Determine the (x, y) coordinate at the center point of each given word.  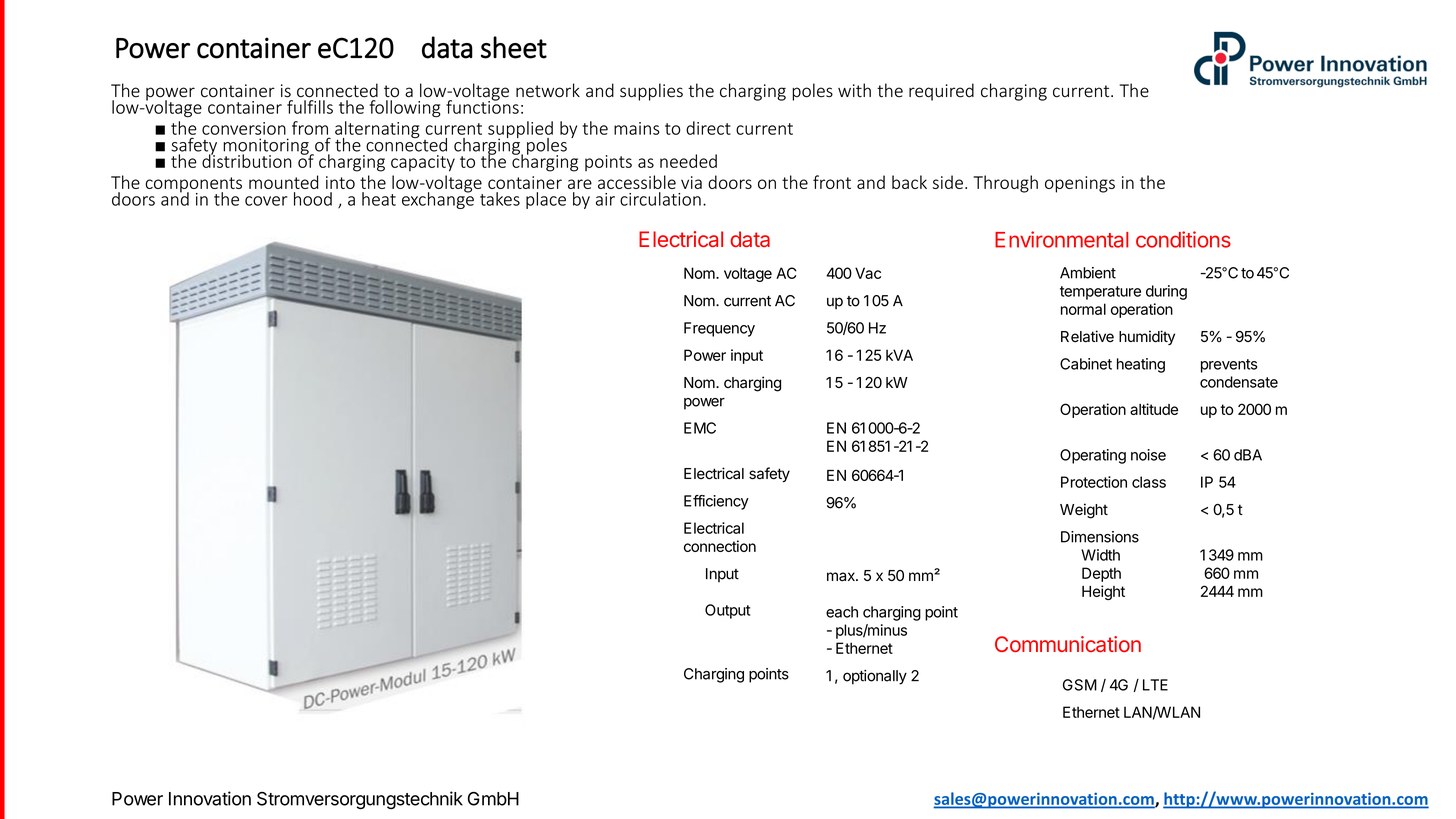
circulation (660, 199)
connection (720, 546)
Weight (1084, 511)
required (941, 92)
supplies (651, 92)
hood (313, 199)
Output (727, 611)
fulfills (310, 107)
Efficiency (716, 502)
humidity (1147, 337)
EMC (700, 428)
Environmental (1062, 239)
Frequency (719, 329)
